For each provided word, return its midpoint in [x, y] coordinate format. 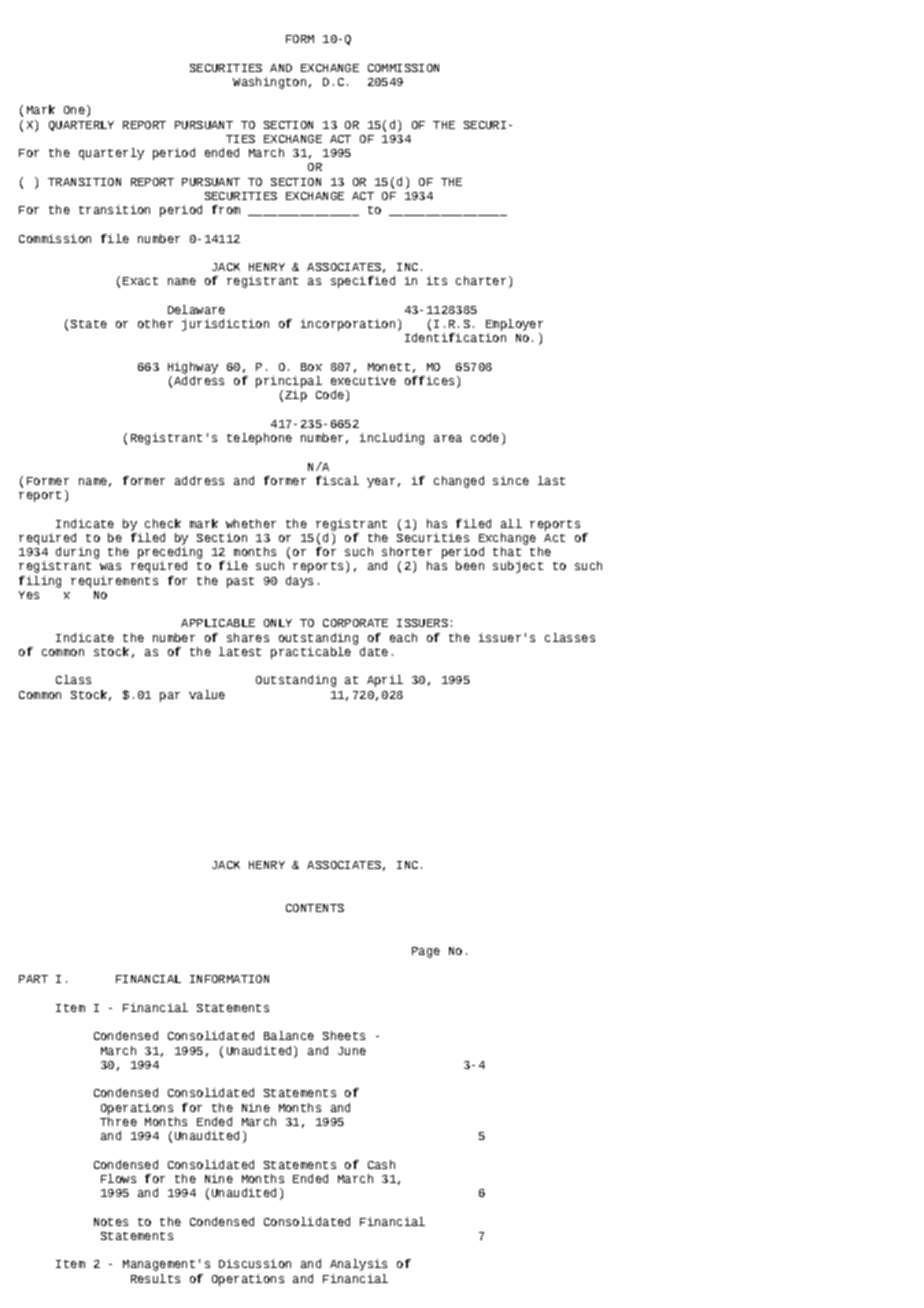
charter [481, 280]
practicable [311, 653]
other [155, 323]
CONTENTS [315, 908]
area [448, 438]
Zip [296, 396]
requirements [114, 582]
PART [33, 979]
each [403, 637]
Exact [140, 281]
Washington [269, 83]
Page [426, 952]
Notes [111, 1222]
